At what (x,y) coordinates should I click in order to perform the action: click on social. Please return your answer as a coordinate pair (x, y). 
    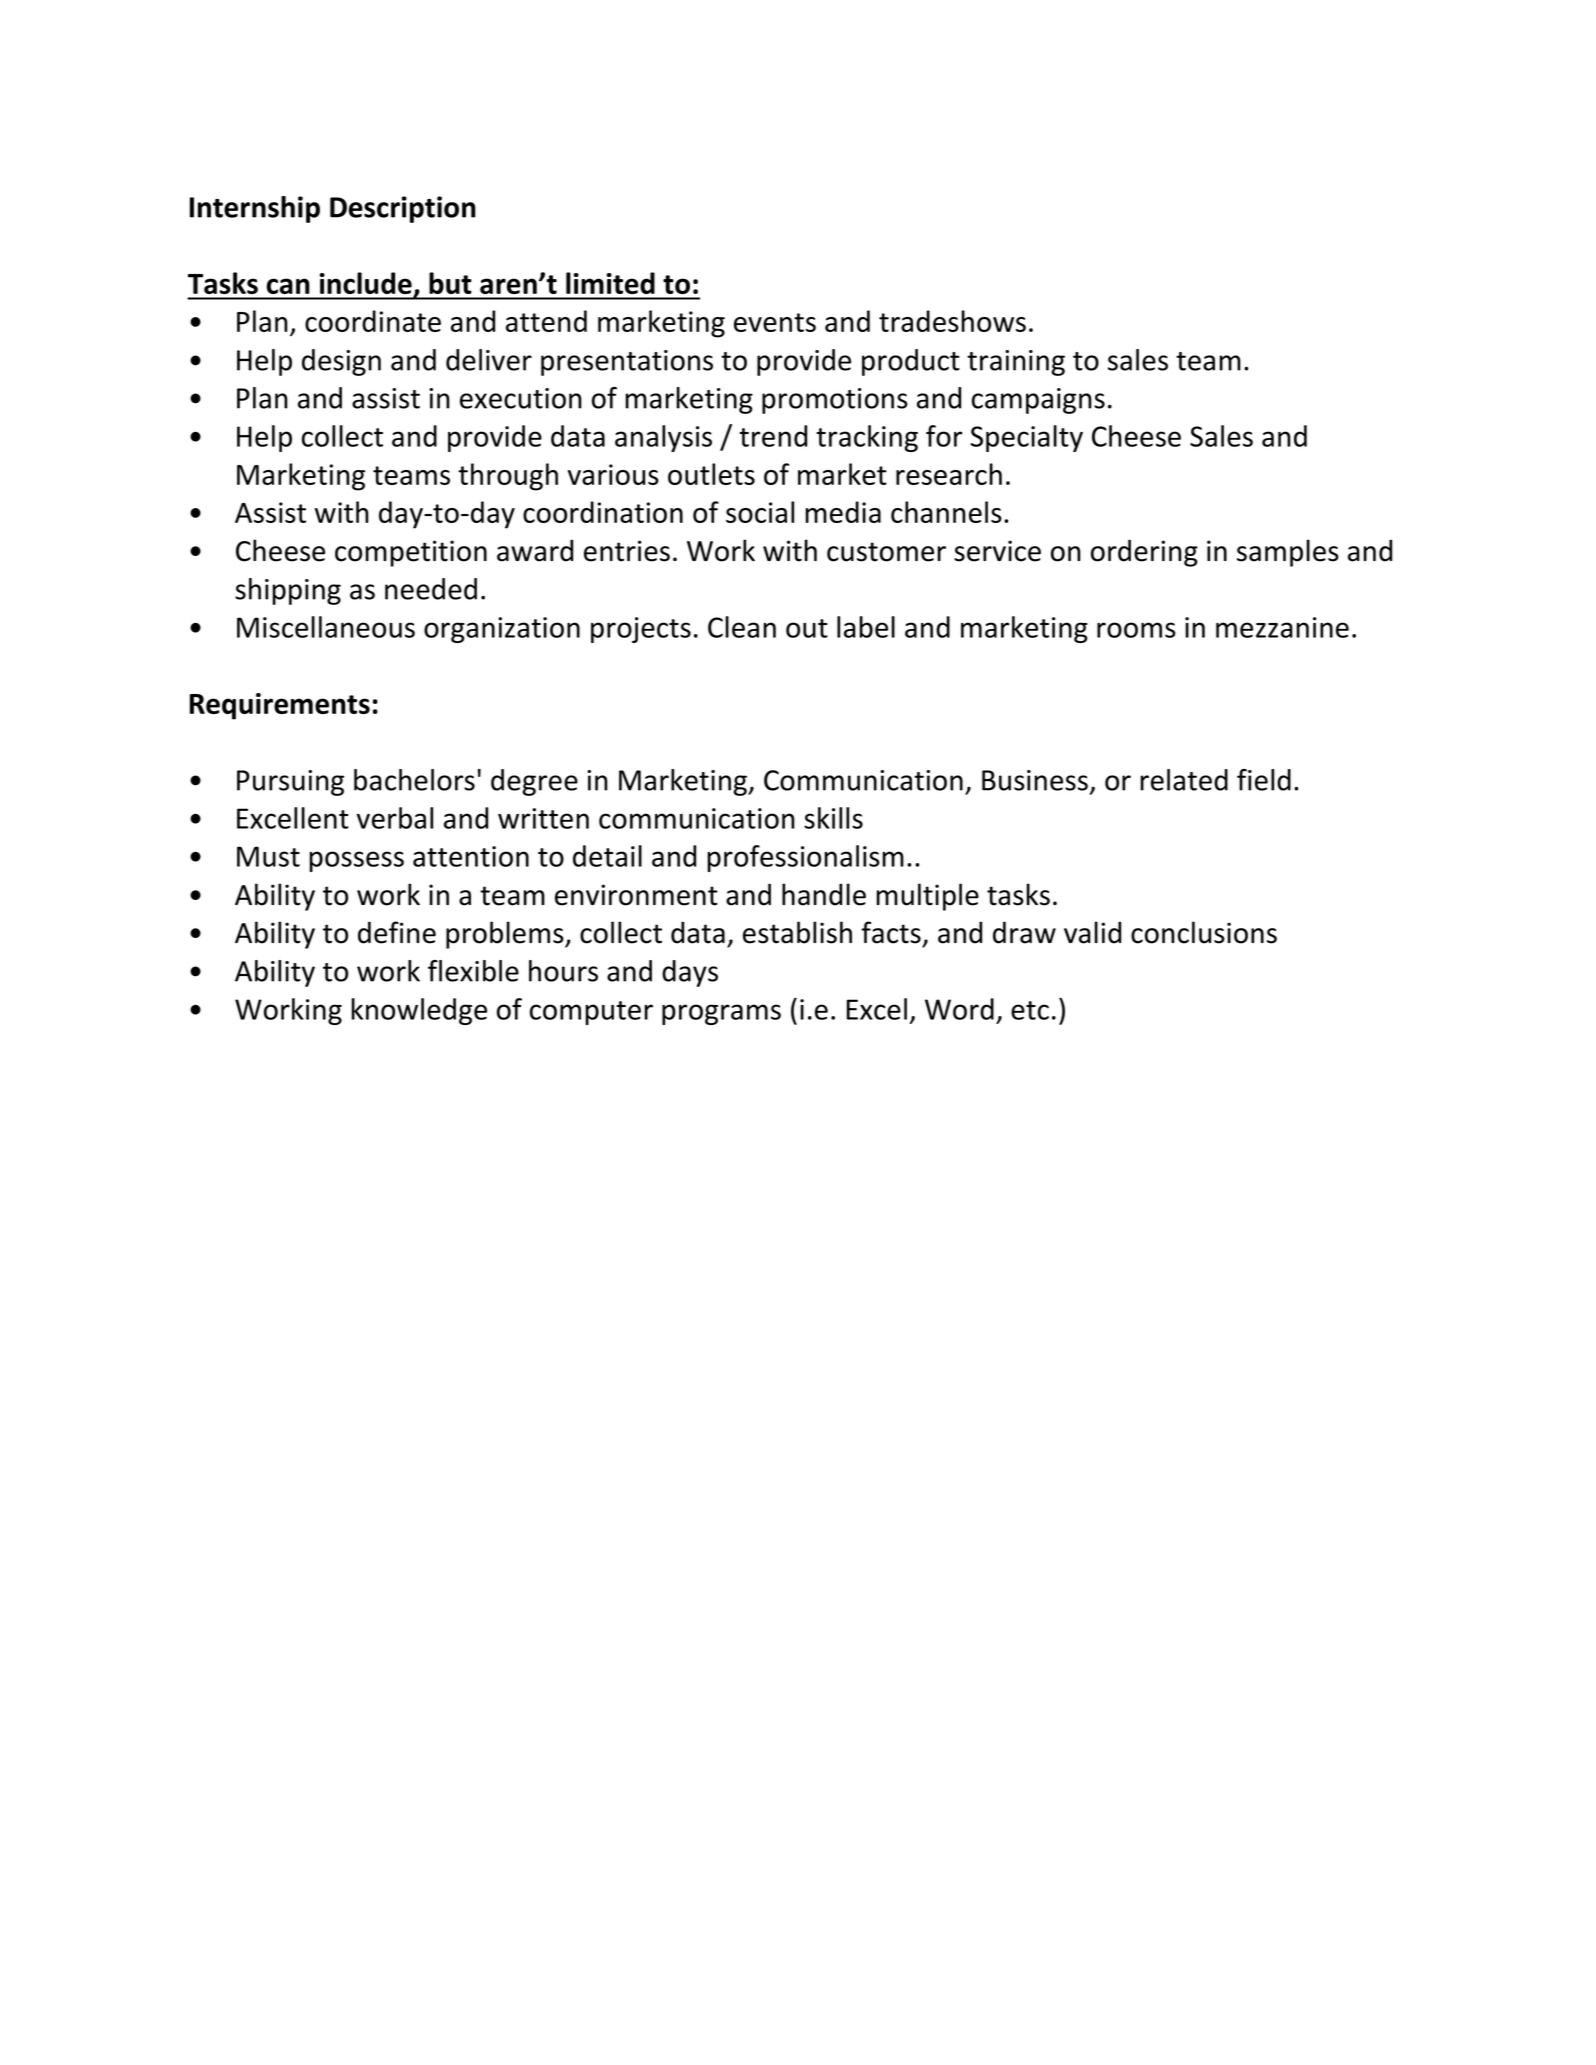
    Looking at the image, I should click on (760, 512).
